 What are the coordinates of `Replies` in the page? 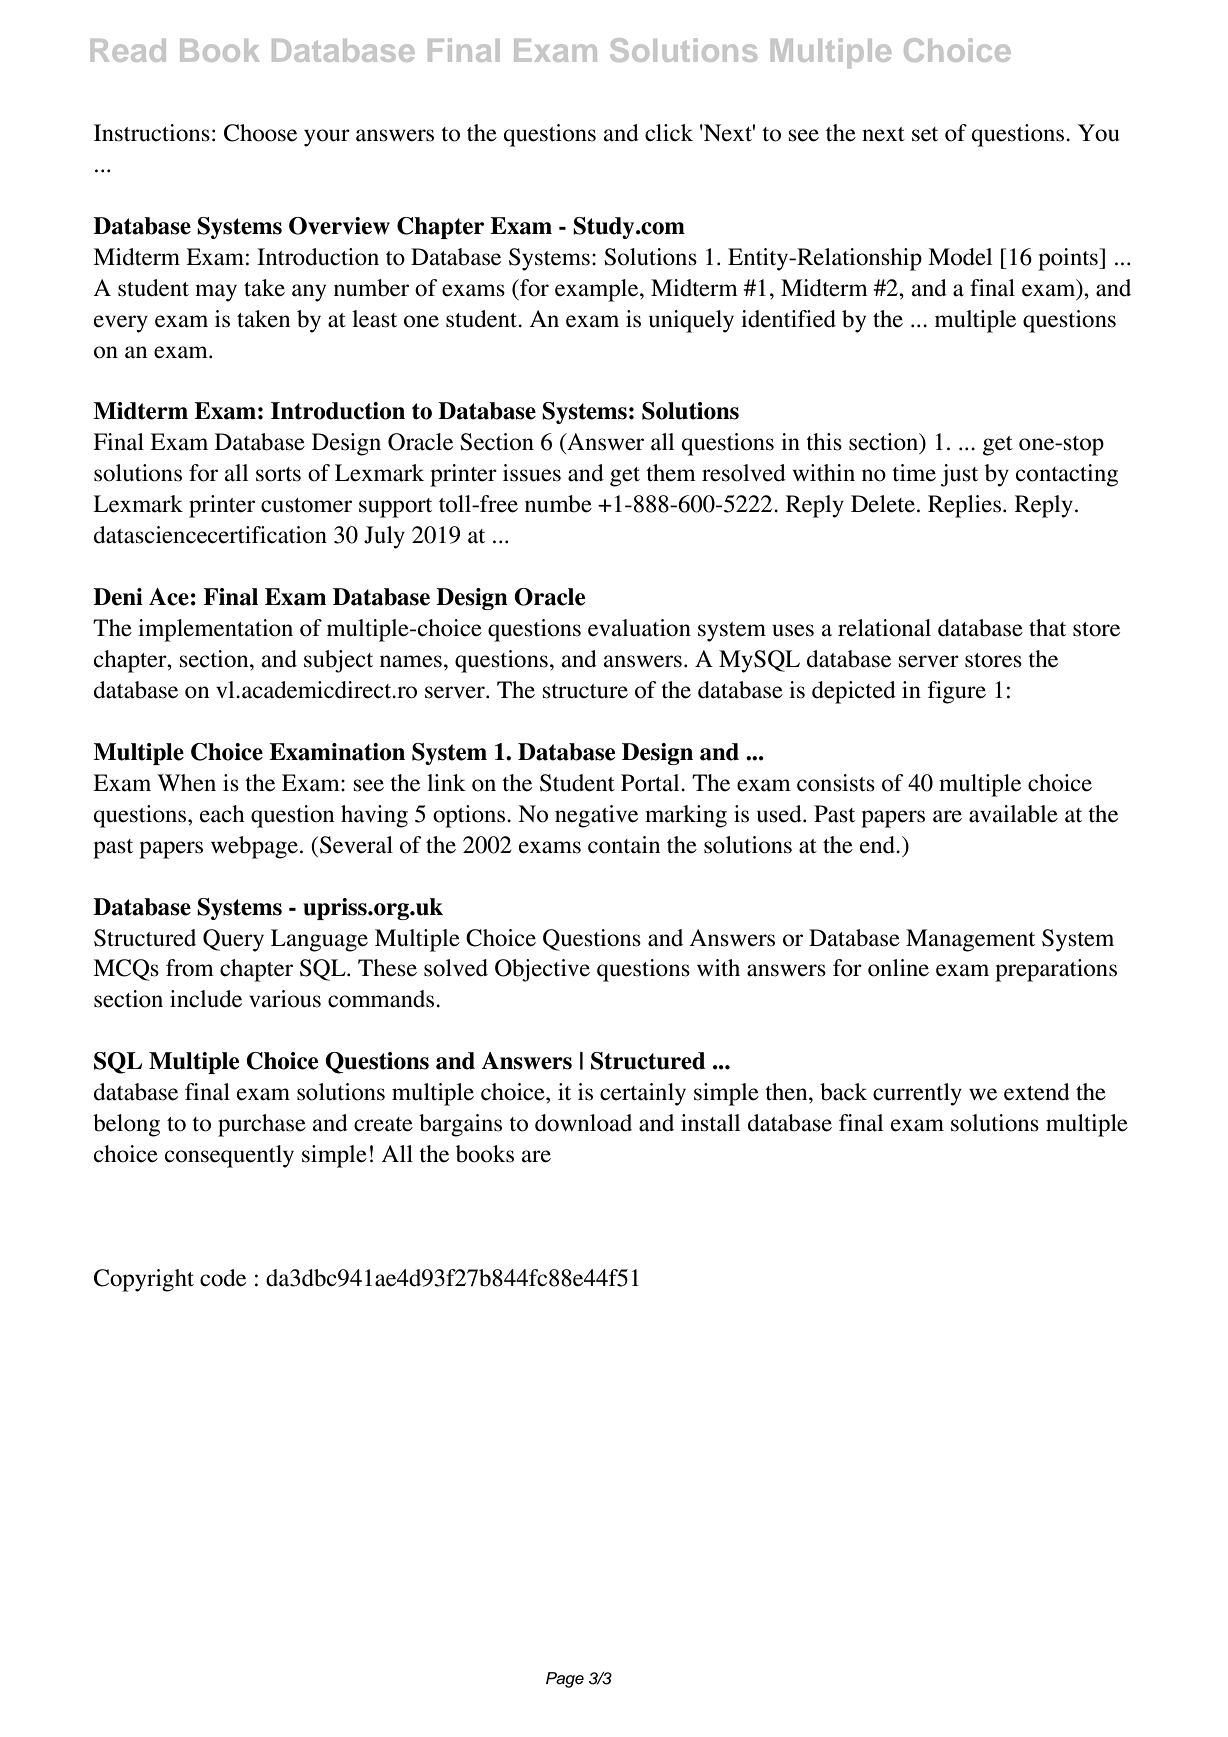 It's located at (964, 506).
